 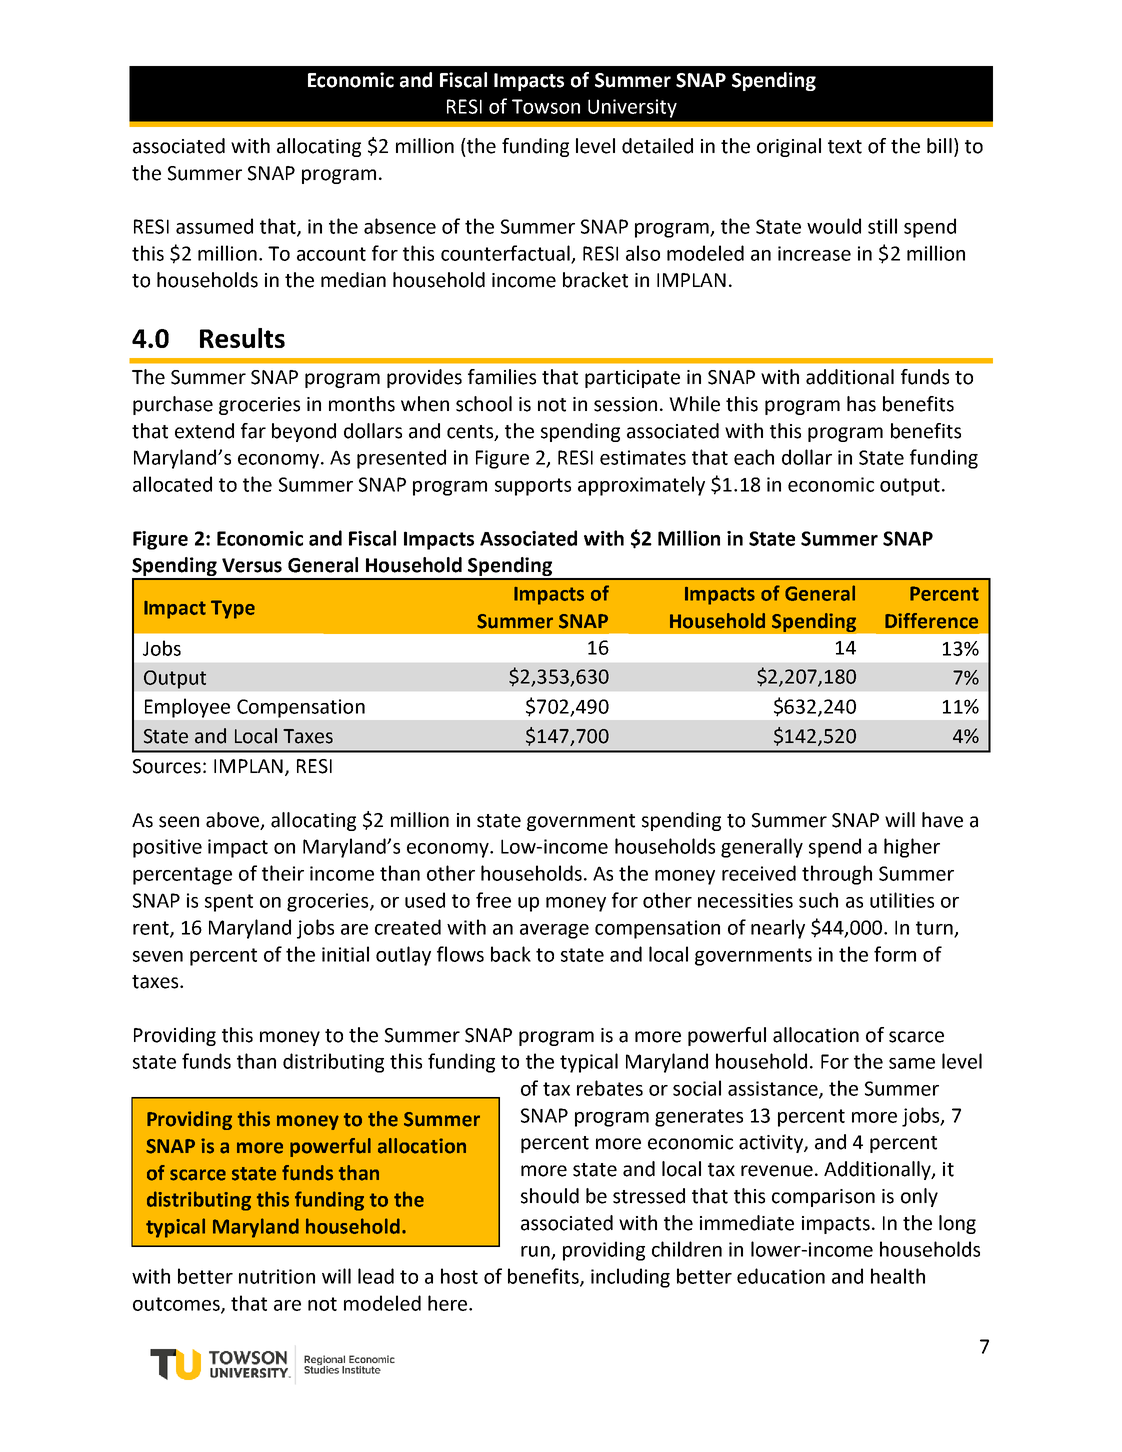 I want to click on nutrition, so click(x=277, y=1276).
